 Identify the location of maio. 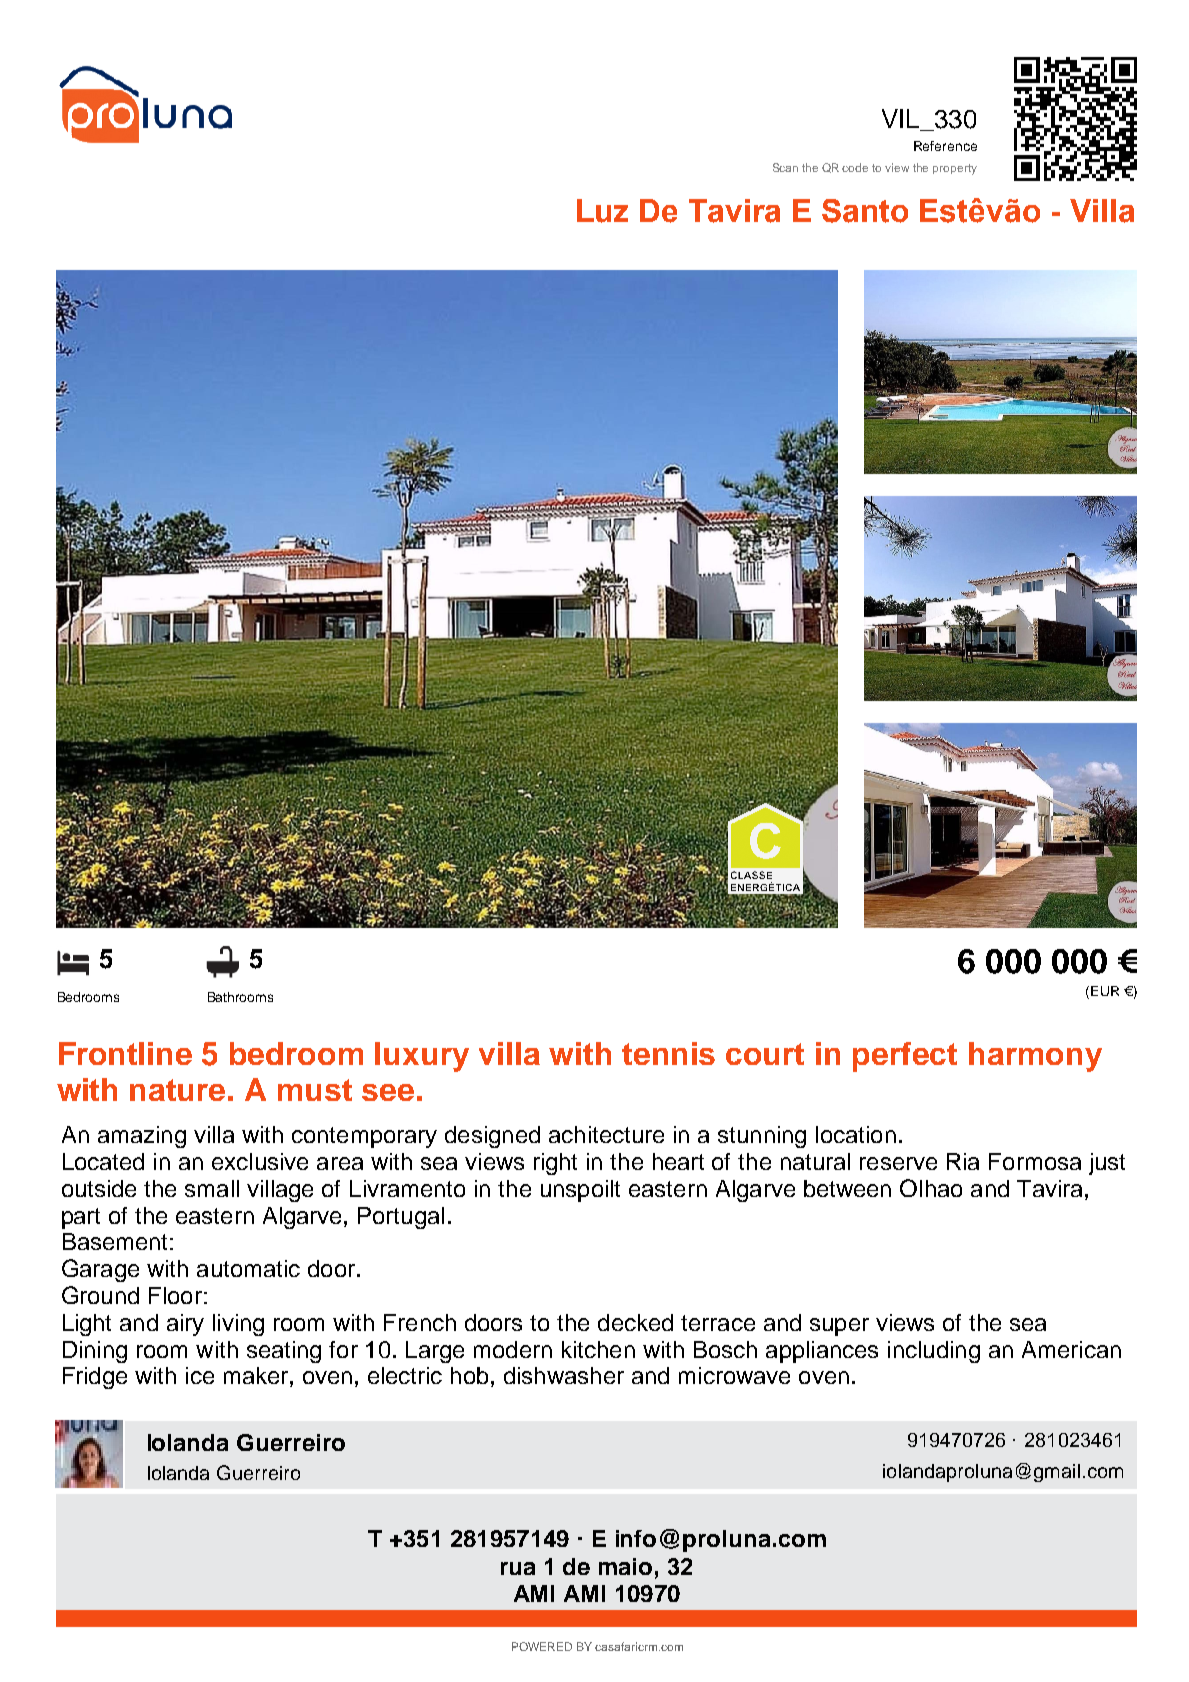
(625, 1566).
